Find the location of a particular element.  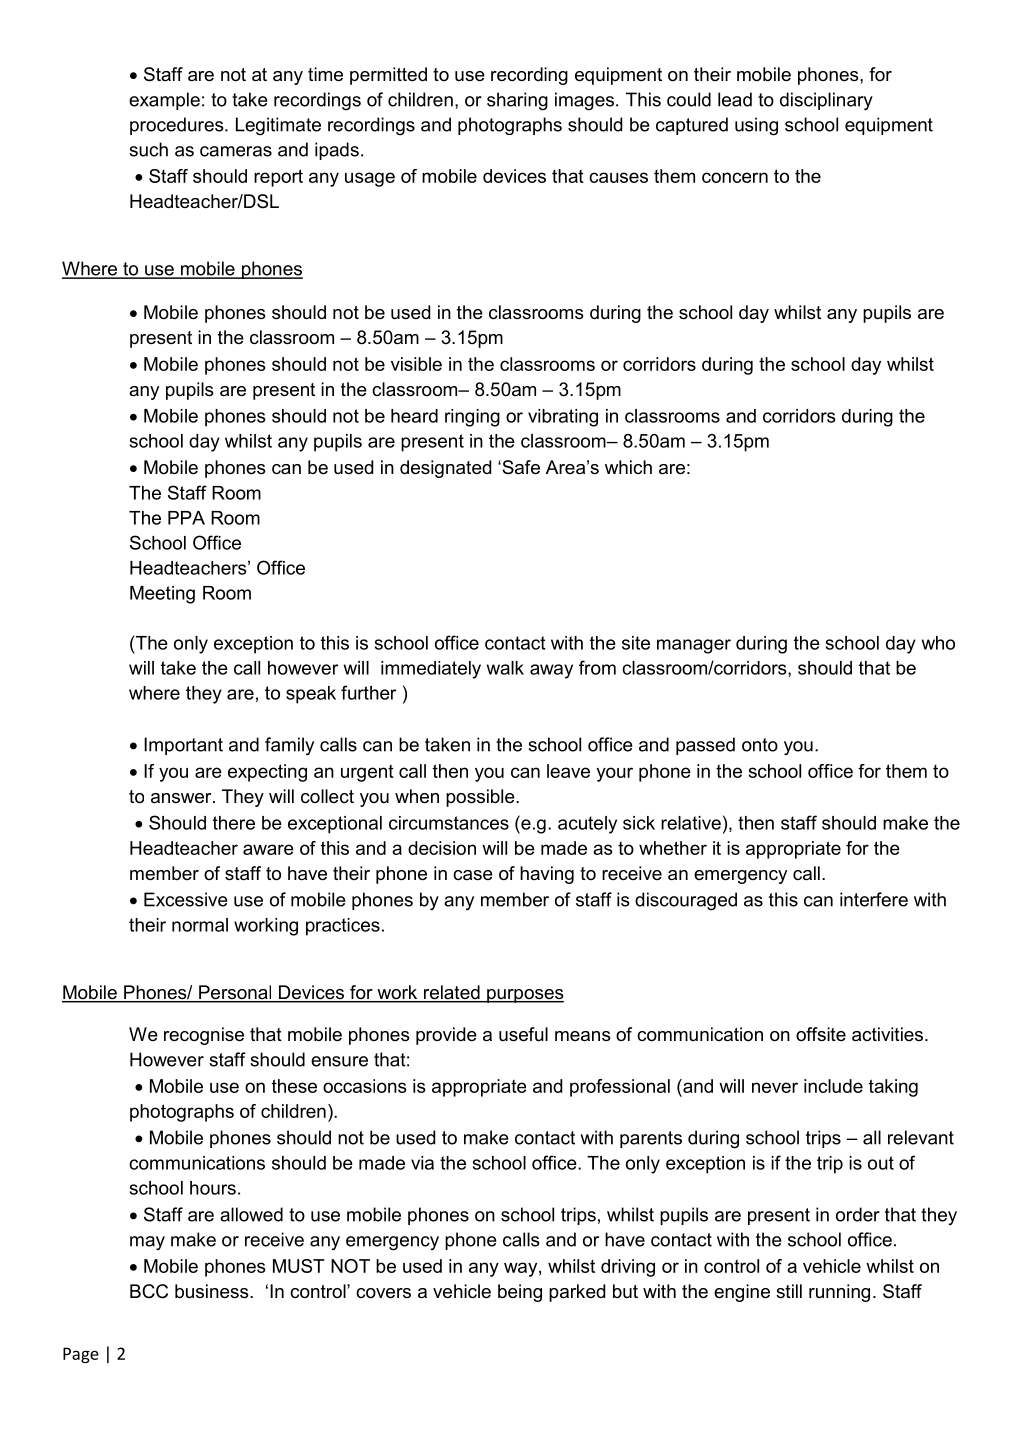

business is located at coordinates (213, 1291).
